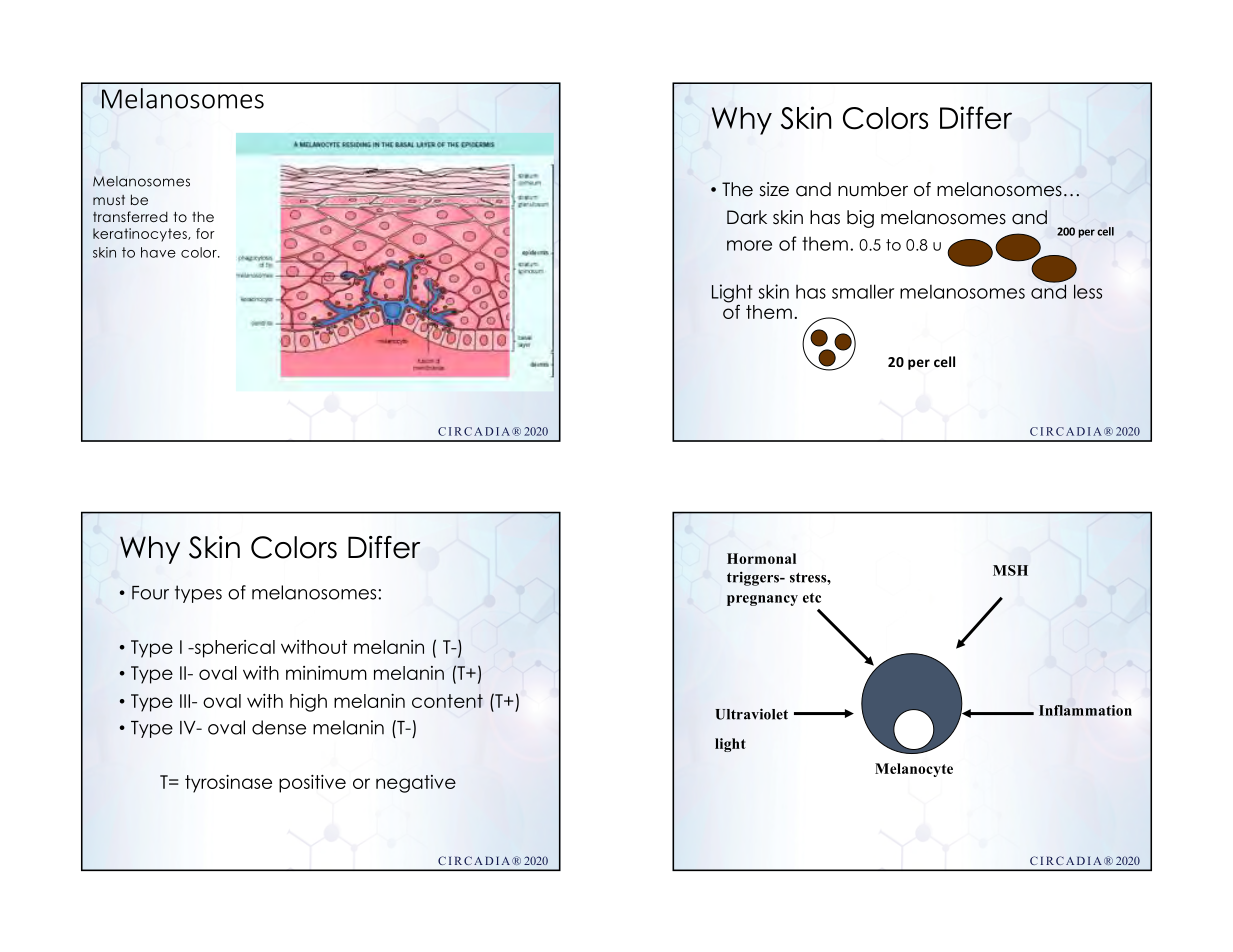 The width and height of the image is (1233, 952). Describe the element at coordinates (762, 600) in the image. I see `pregnancy` at that location.
